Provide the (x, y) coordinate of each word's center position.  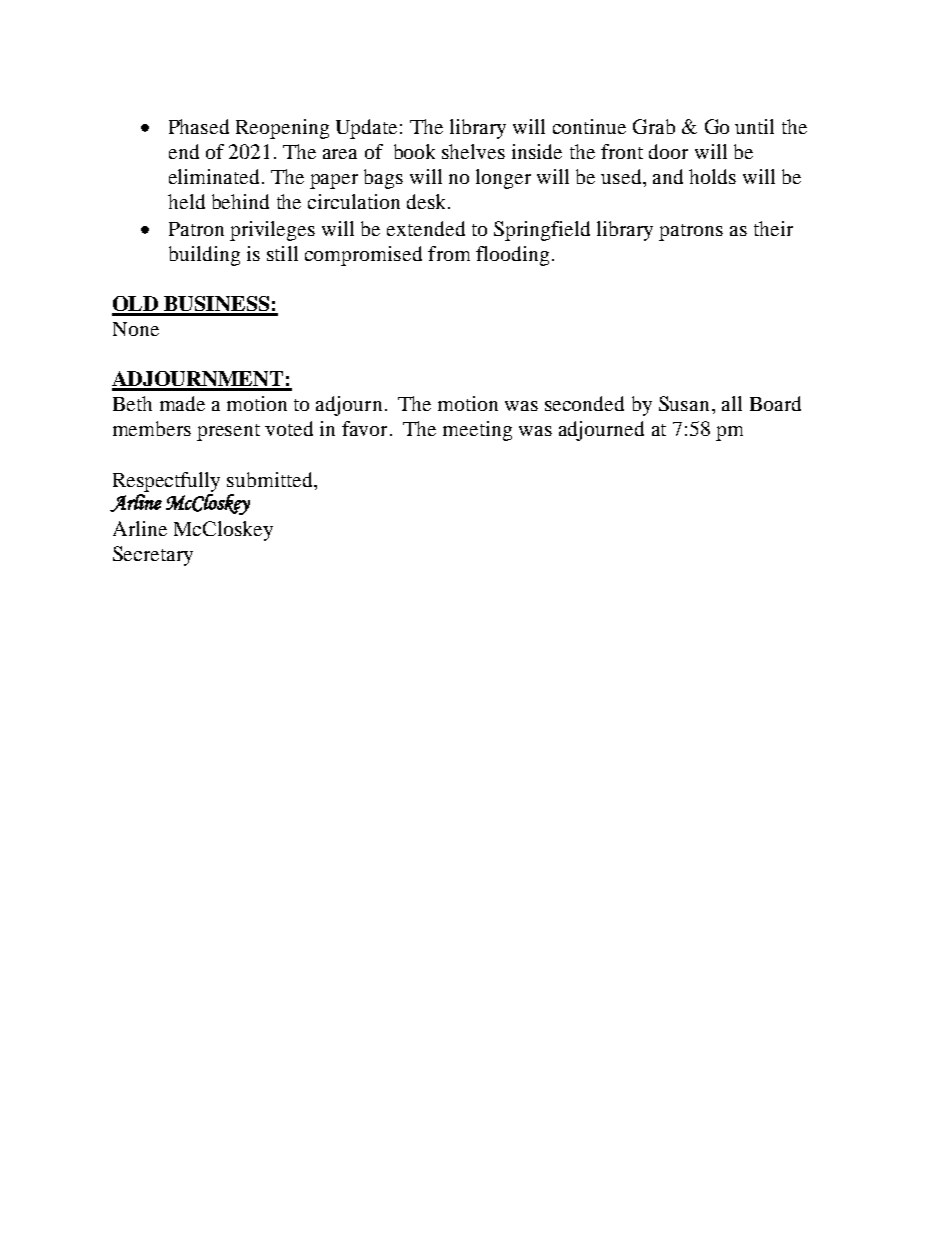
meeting (477, 431)
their (773, 228)
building (204, 256)
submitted (271, 479)
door (668, 151)
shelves (473, 151)
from (449, 253)
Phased (199, 126)
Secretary (153, 556)
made (182, 403)
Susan (686, 403)
